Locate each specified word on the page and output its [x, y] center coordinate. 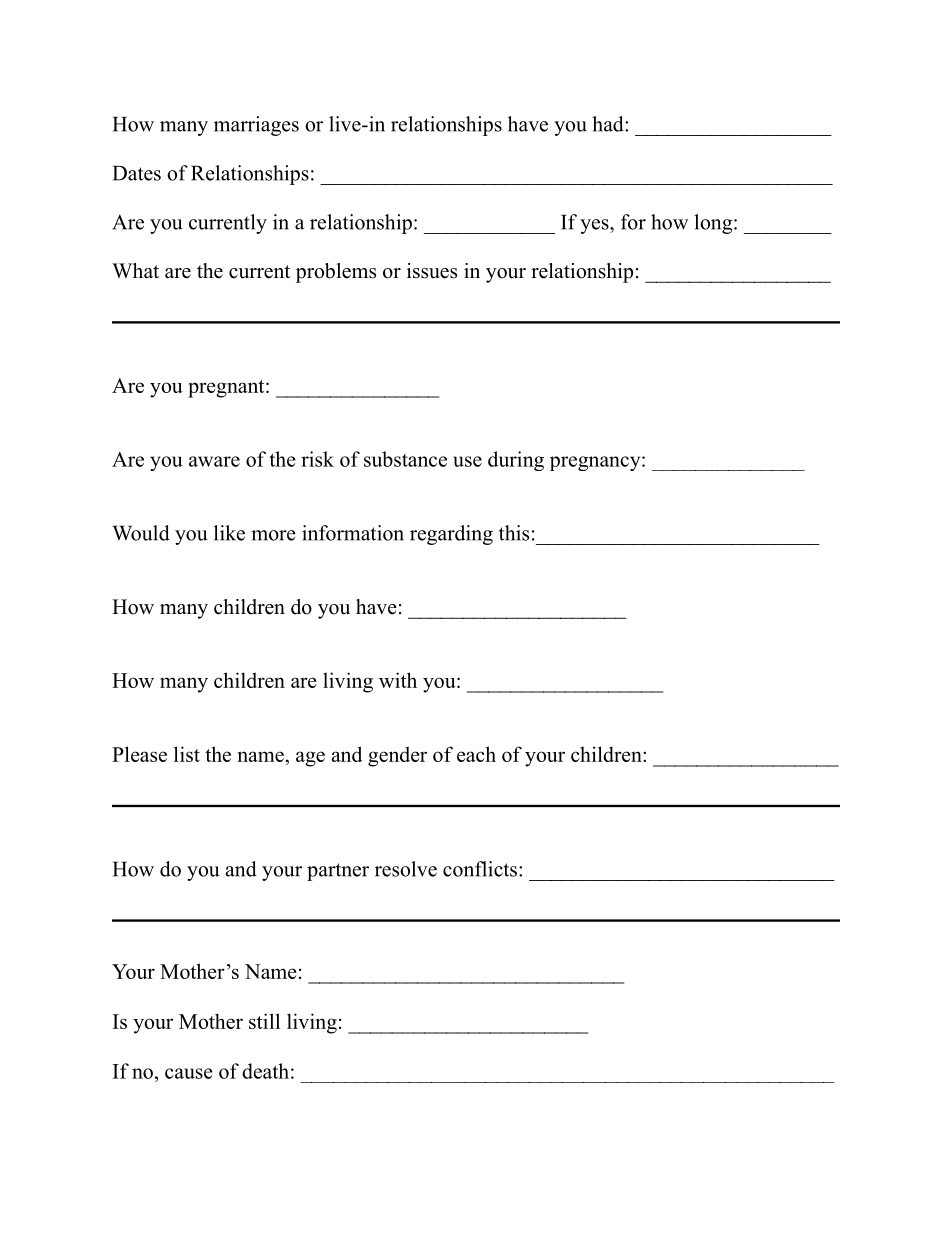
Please [139, 754]
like [229, 533]
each [476, 754]
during [516, 461]
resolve [406, 869]
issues [432, 271]
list [187, 754]
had [609, 124]
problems [336, 273]
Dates [137, 173]
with [398, 680]
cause [189, 1073]
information [353, 533]
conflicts [481, 869]
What [135, 270]
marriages [256, 126]
